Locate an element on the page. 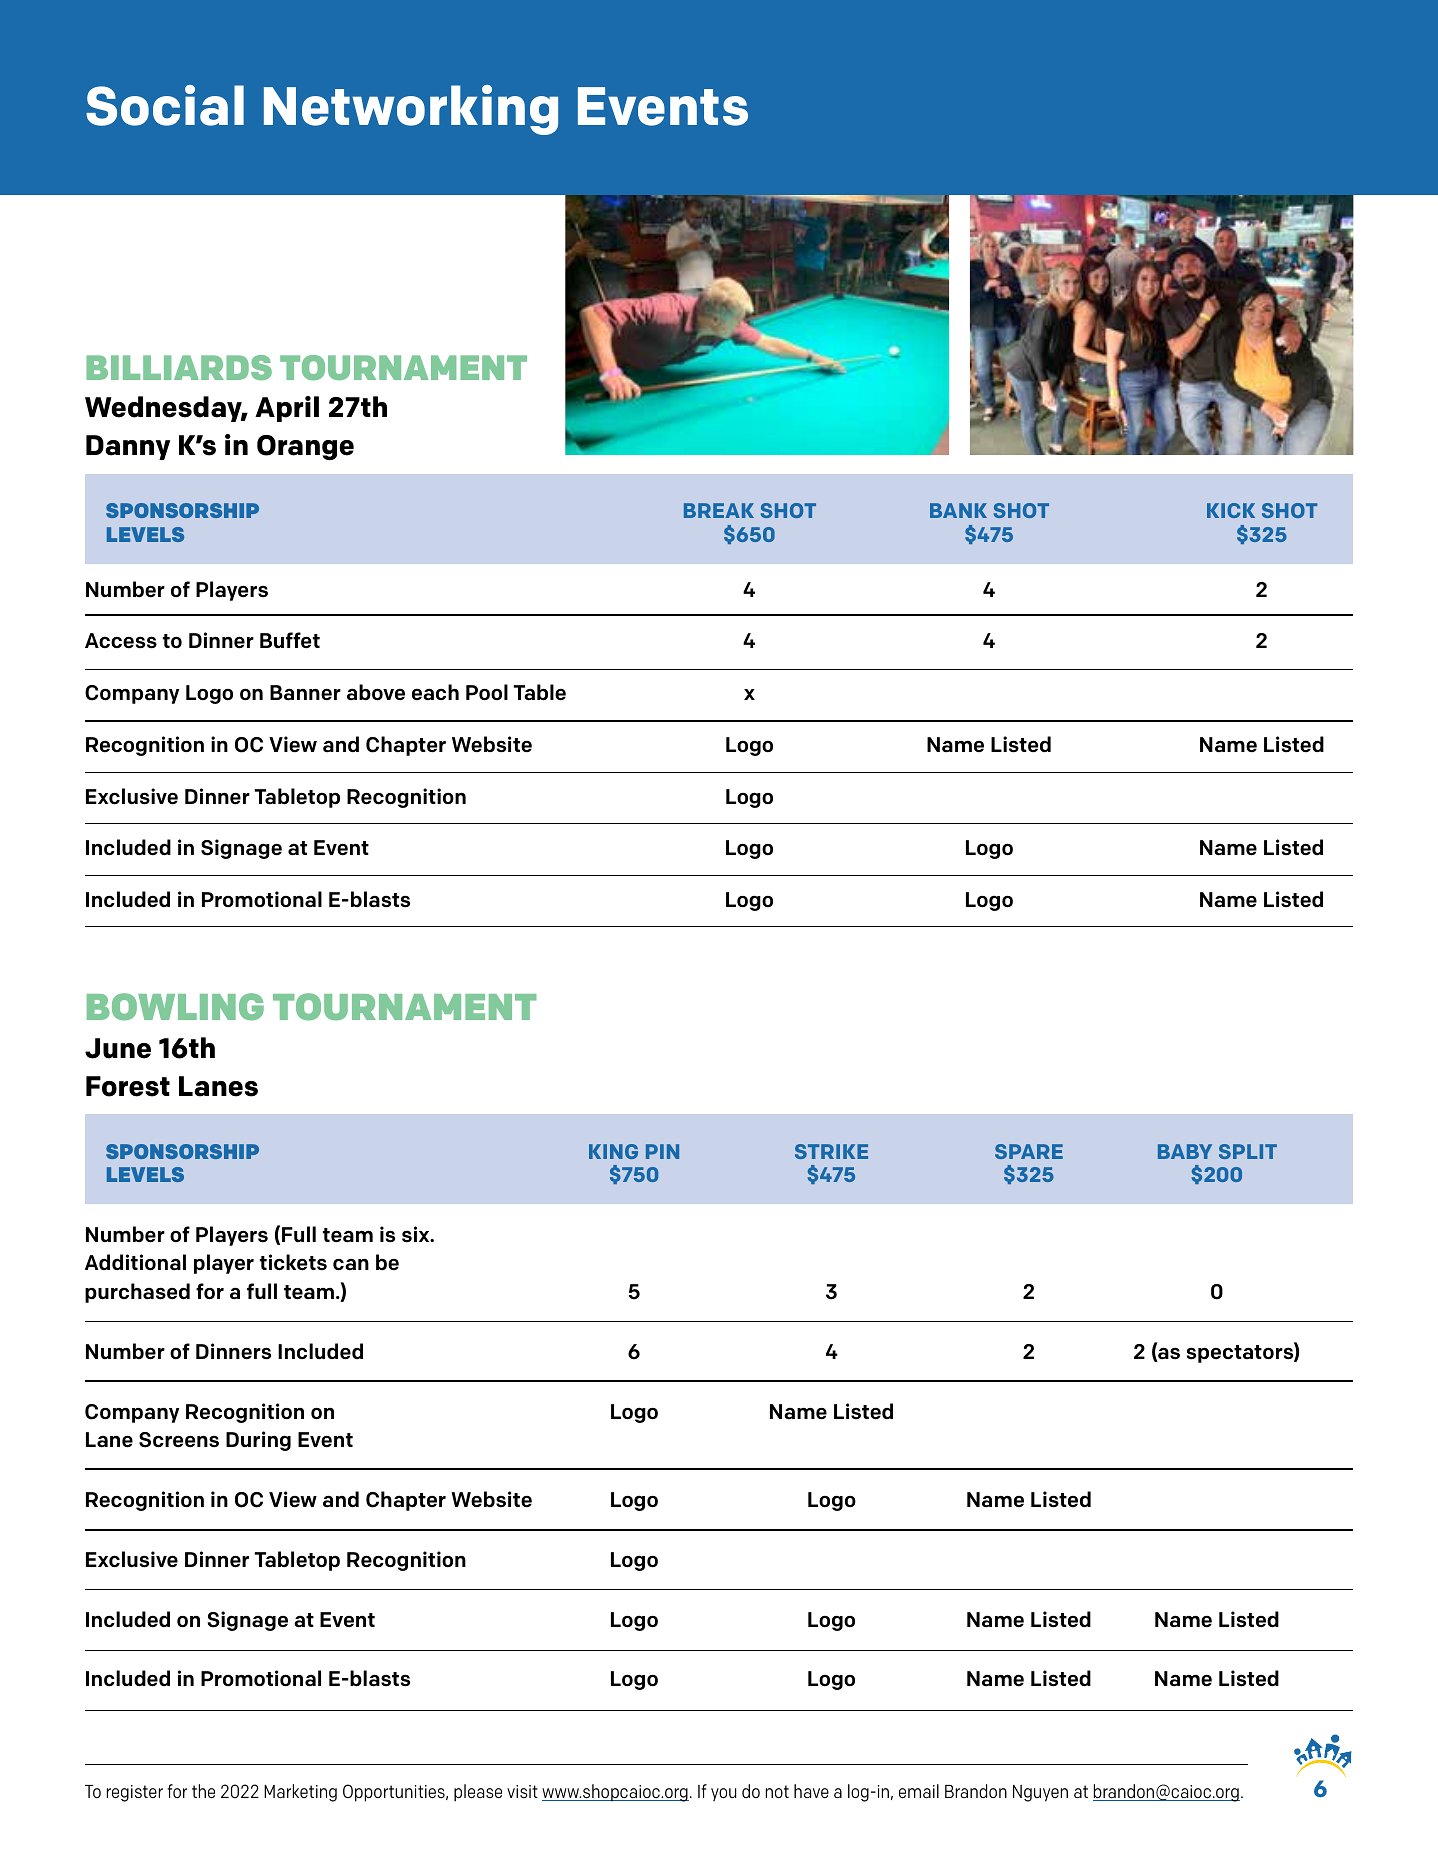 This document has height=1862, width=1438. Nguyen is located at coordinates (1040, 1793).
